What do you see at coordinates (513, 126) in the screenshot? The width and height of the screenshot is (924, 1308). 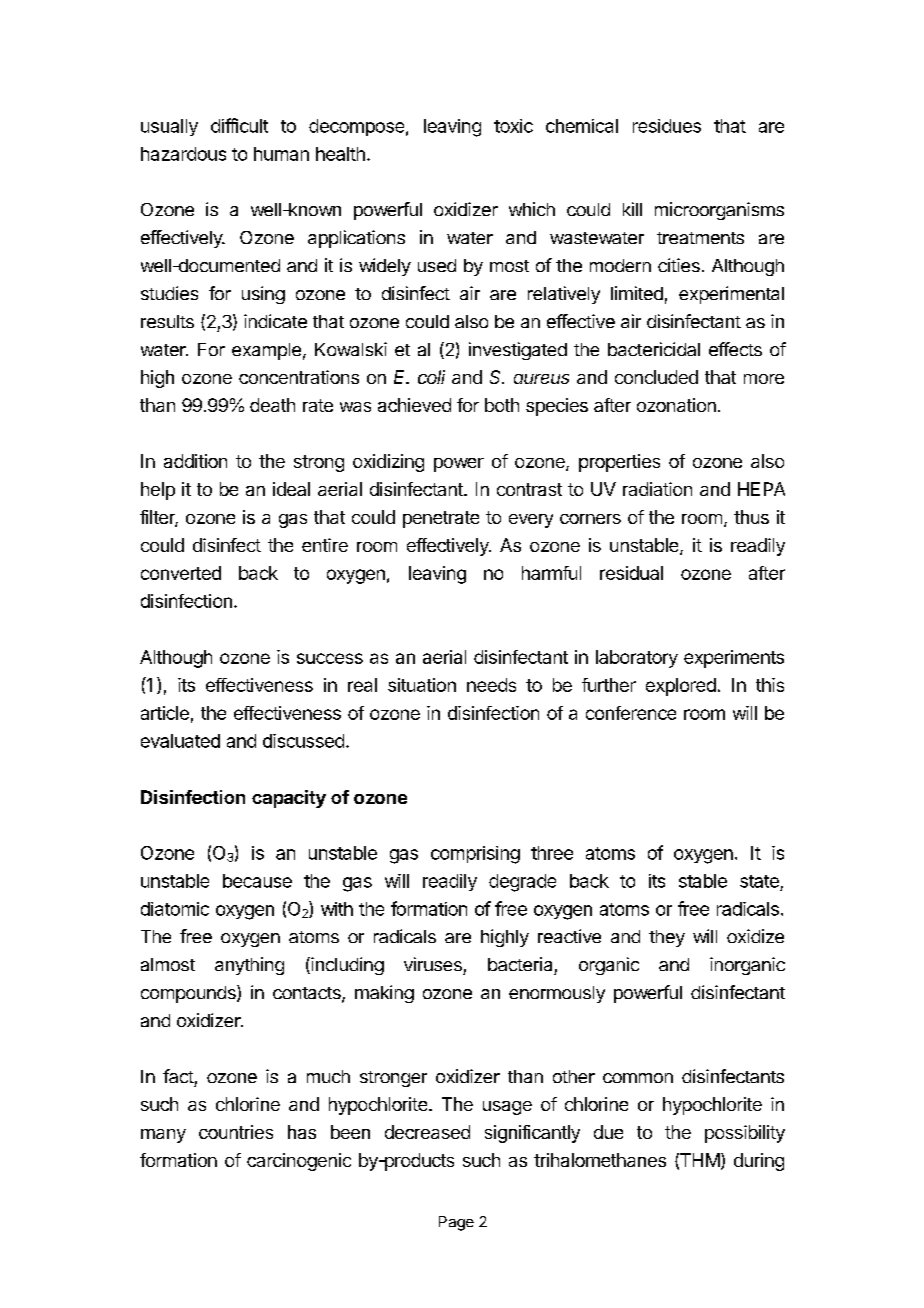 I see `toxic` at bounding box center [513, 126].
